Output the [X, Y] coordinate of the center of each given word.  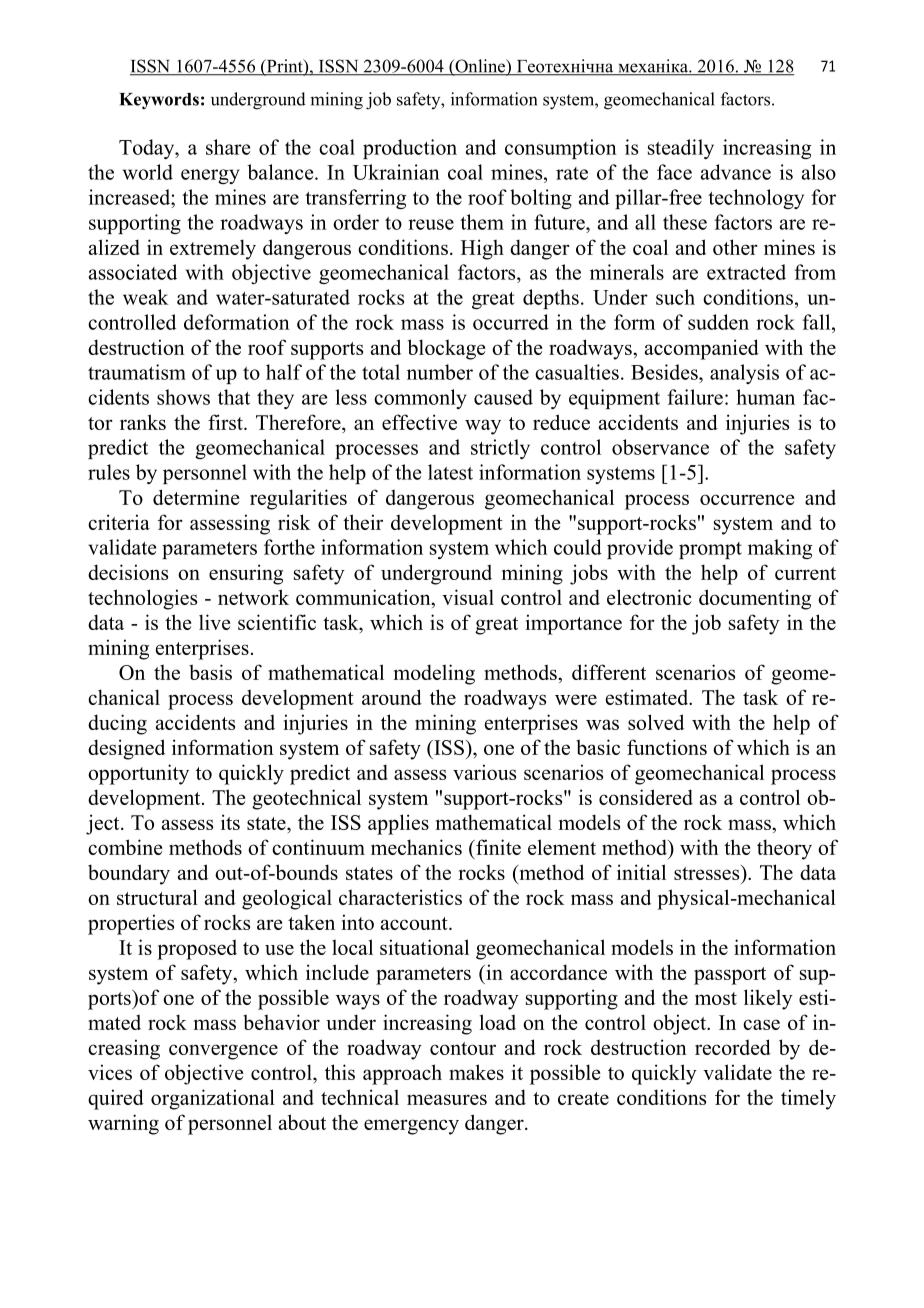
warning [123, 1124]
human [765, 397]
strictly [500, 449]
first [226, 422]
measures [447, 1099]
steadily [681, 149]
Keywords [159, 101]
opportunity [138, 774]
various [484, 772]
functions [667, 747]
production [410, 149]
